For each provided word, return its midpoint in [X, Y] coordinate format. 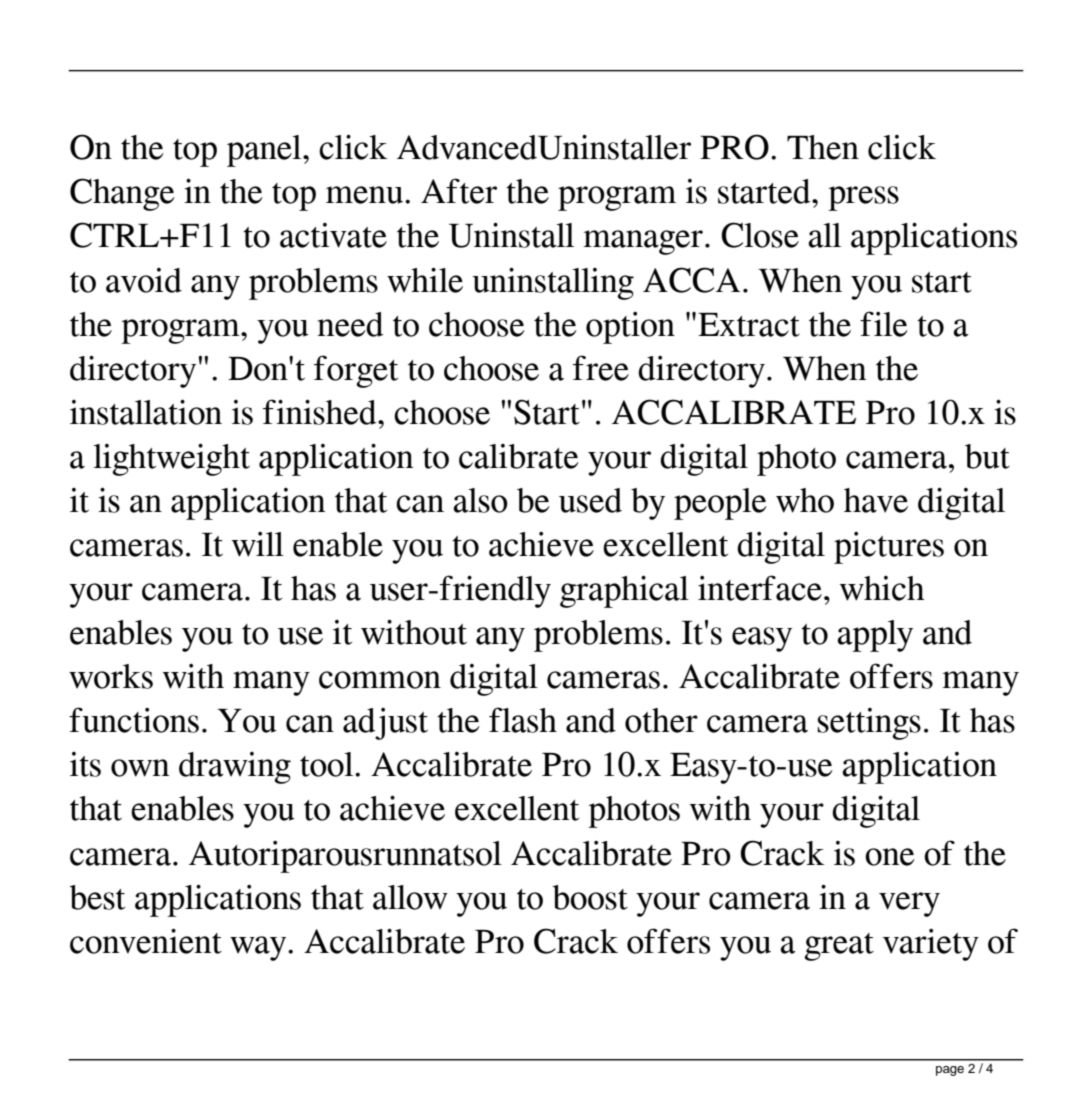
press [863, 198]
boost [590, 897]
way [259, 948]
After [459, 191]
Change [122, 194]
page [950, 1071]
